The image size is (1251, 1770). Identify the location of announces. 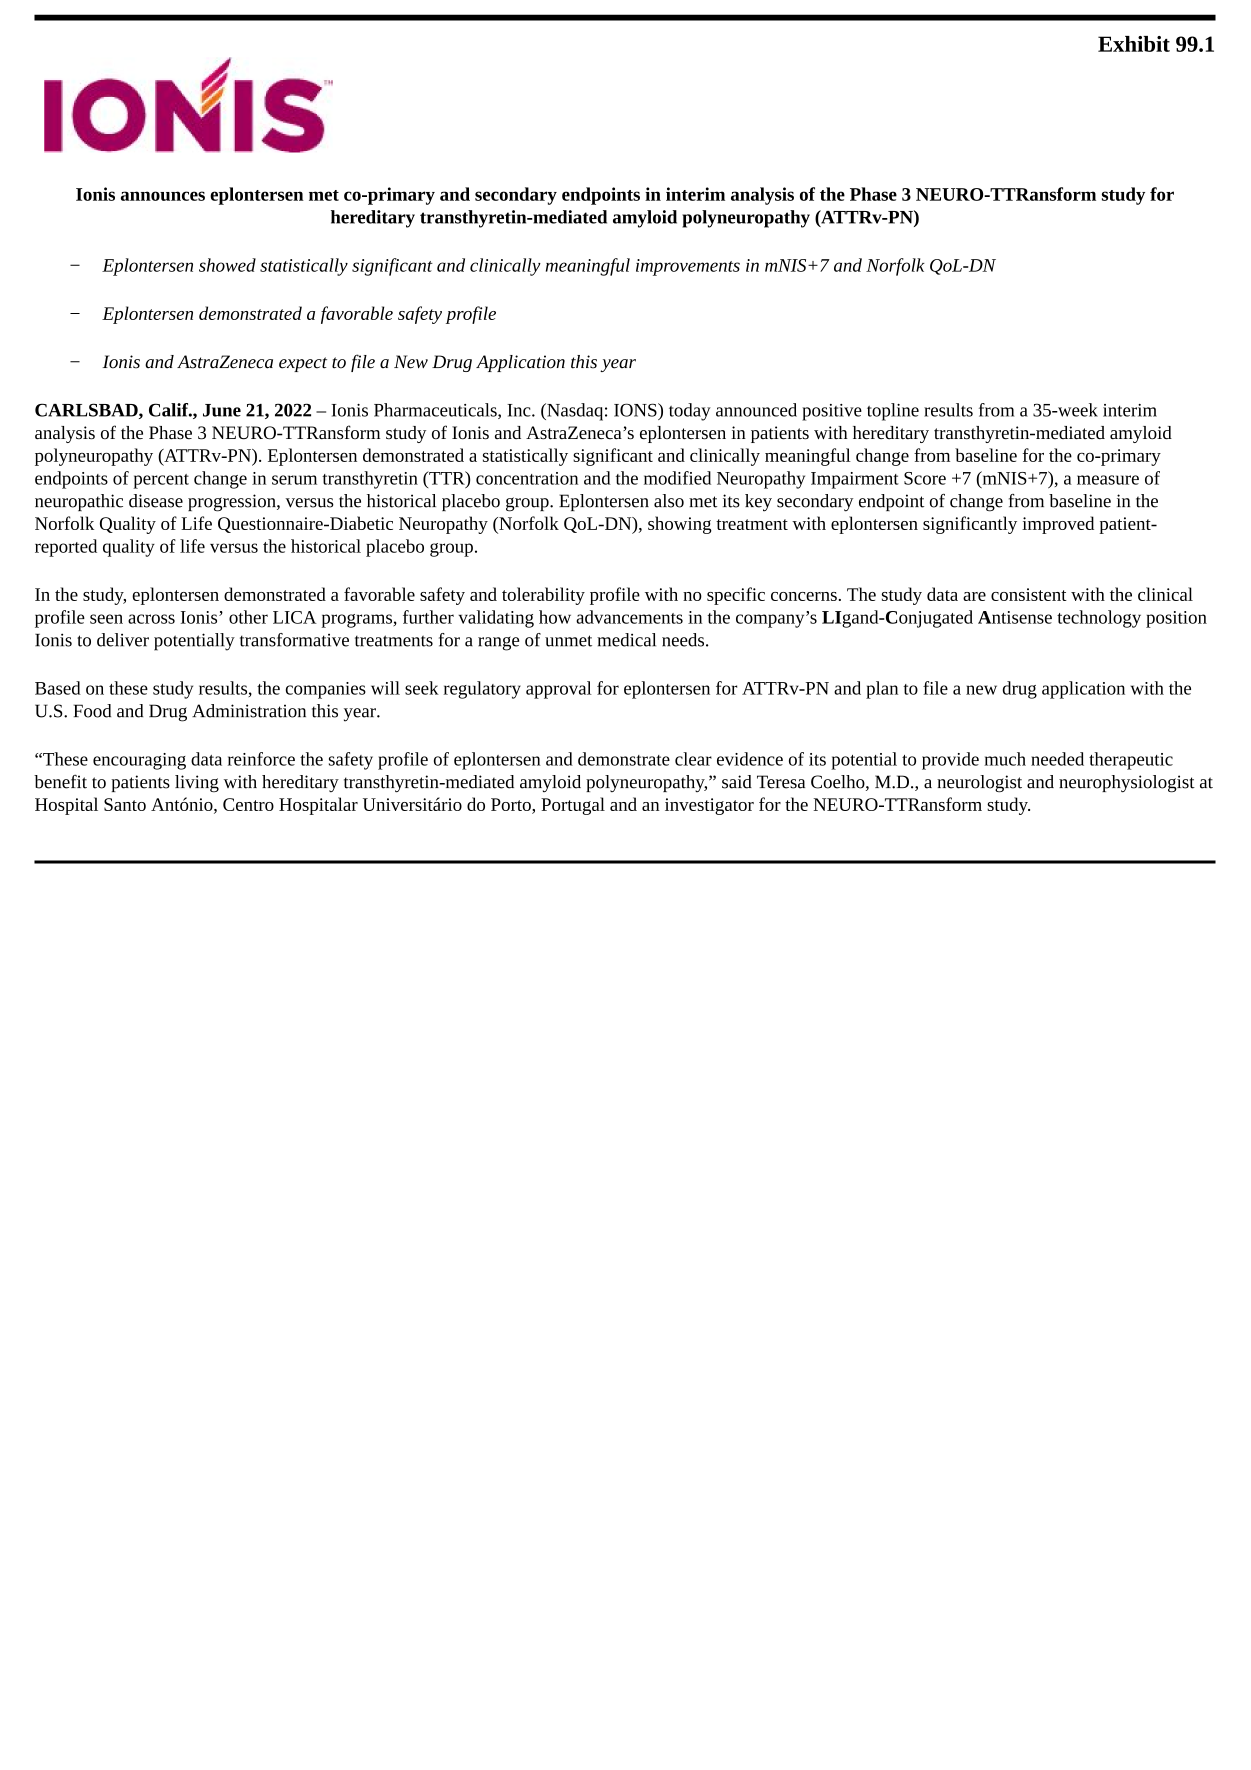
(163, 196).
